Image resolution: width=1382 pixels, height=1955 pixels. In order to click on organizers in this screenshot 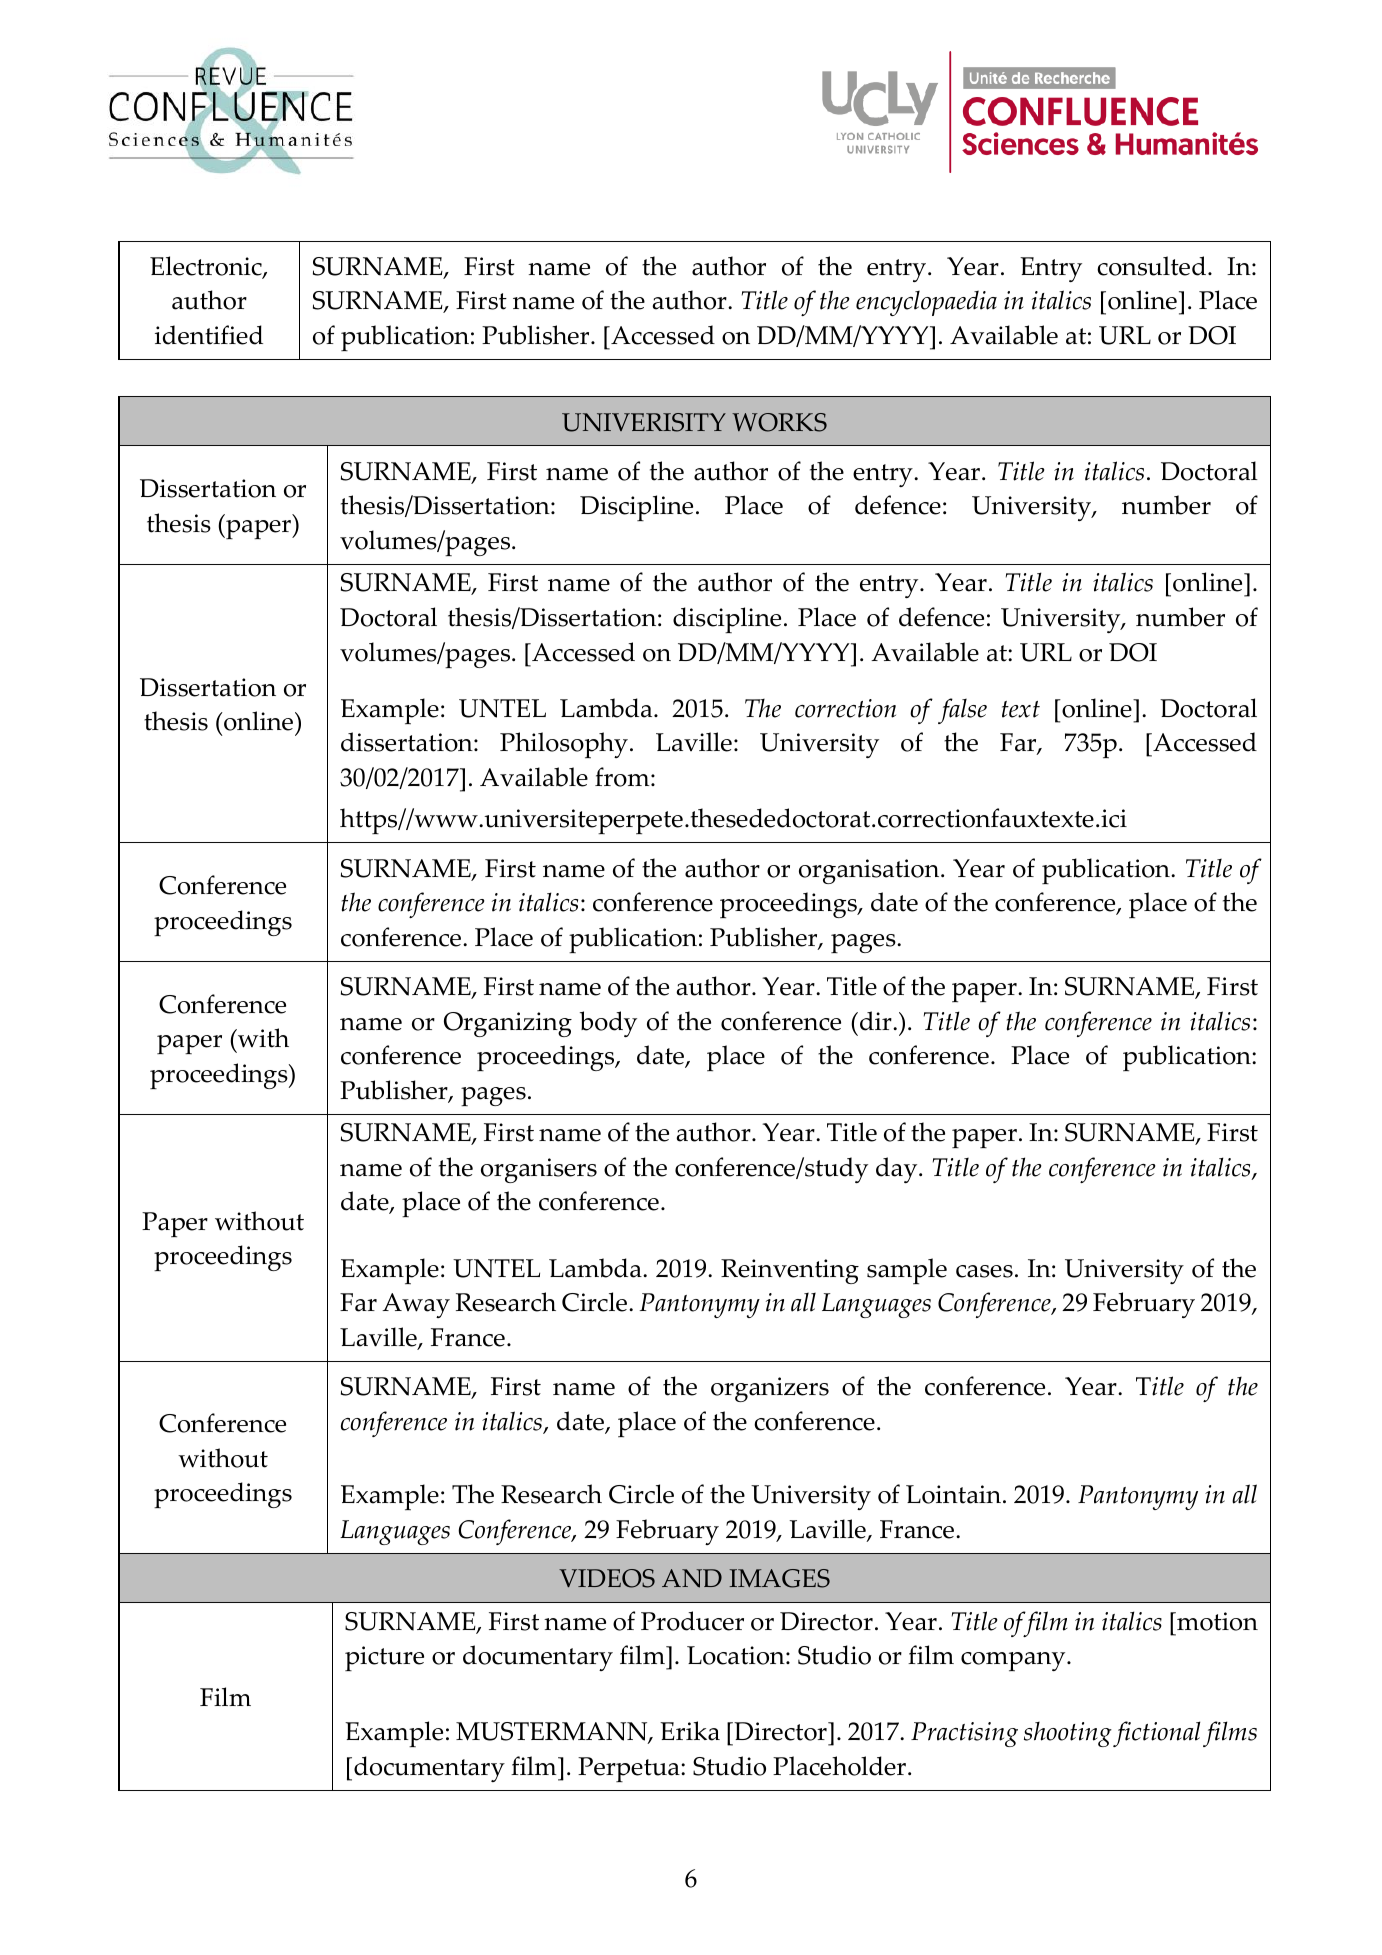, I will do `click(770, 1389)`.
